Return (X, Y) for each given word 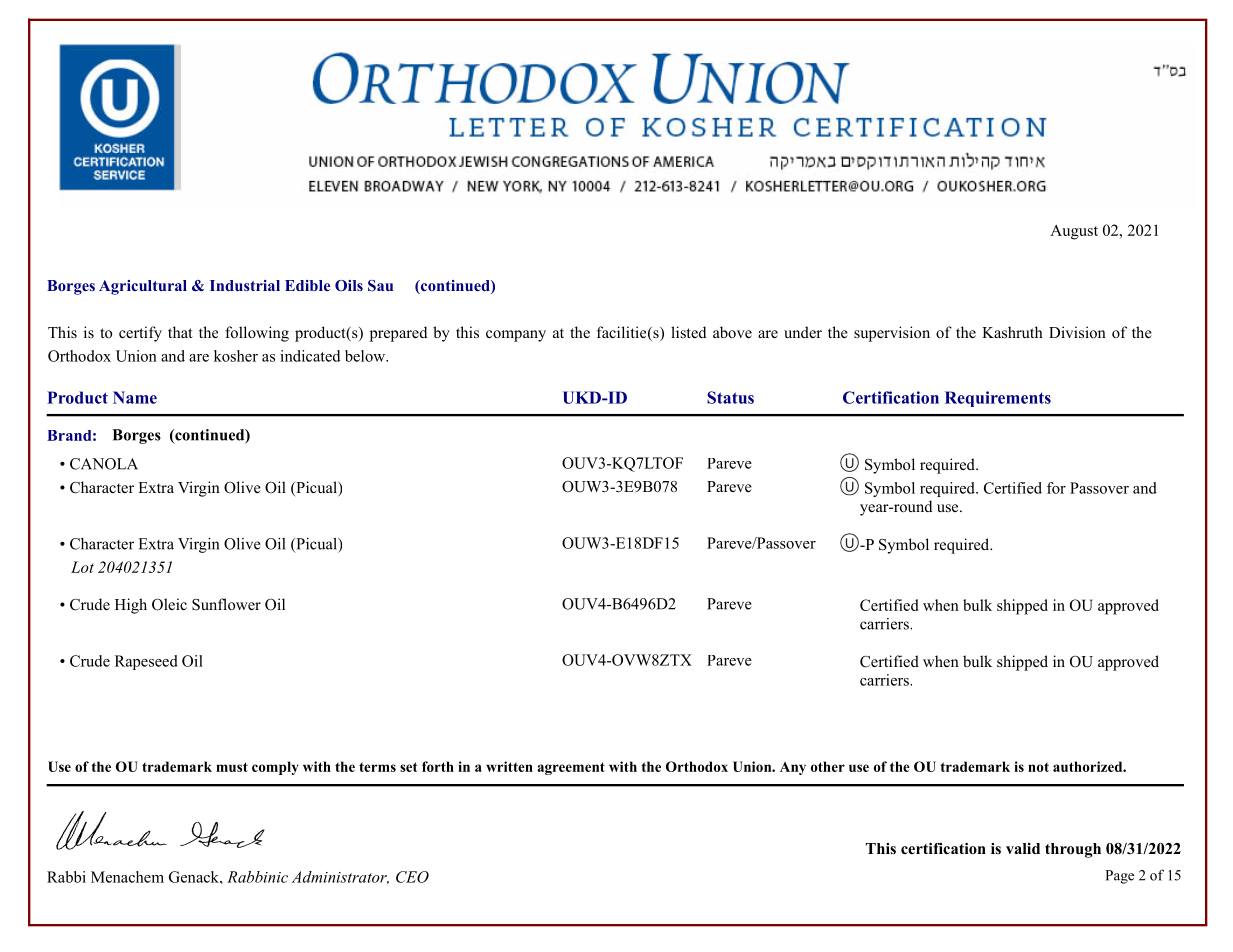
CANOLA (104, 464)
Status (730, 397)
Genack (195, 877)
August (1074, 232)
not (1038, 767)
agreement (571, 768)
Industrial (245, 285)
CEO (412, 877)
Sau (380, 285)
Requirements (998, 399)
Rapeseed (146, 662)
